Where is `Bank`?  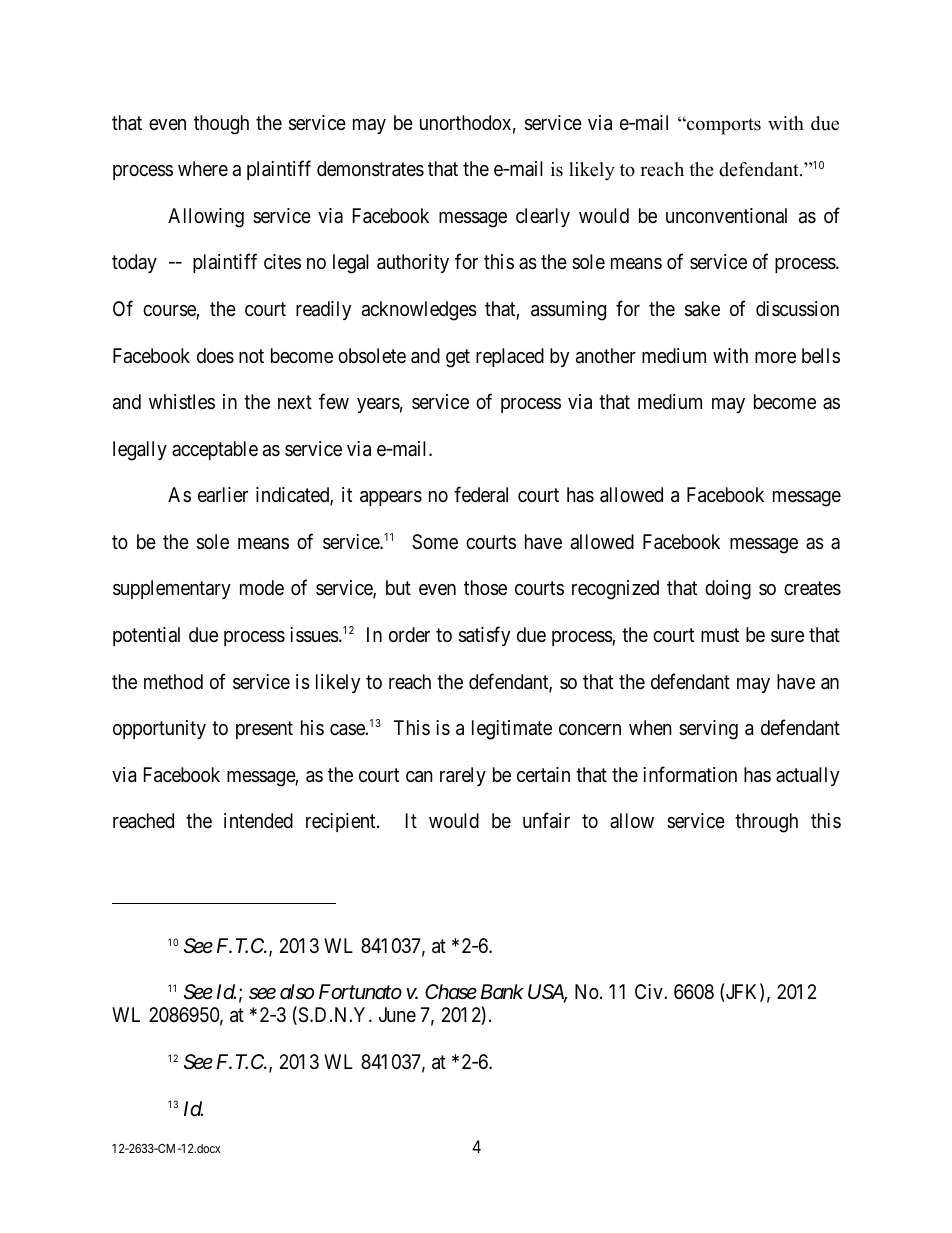 Bank is located at coordinates (502, 991).
